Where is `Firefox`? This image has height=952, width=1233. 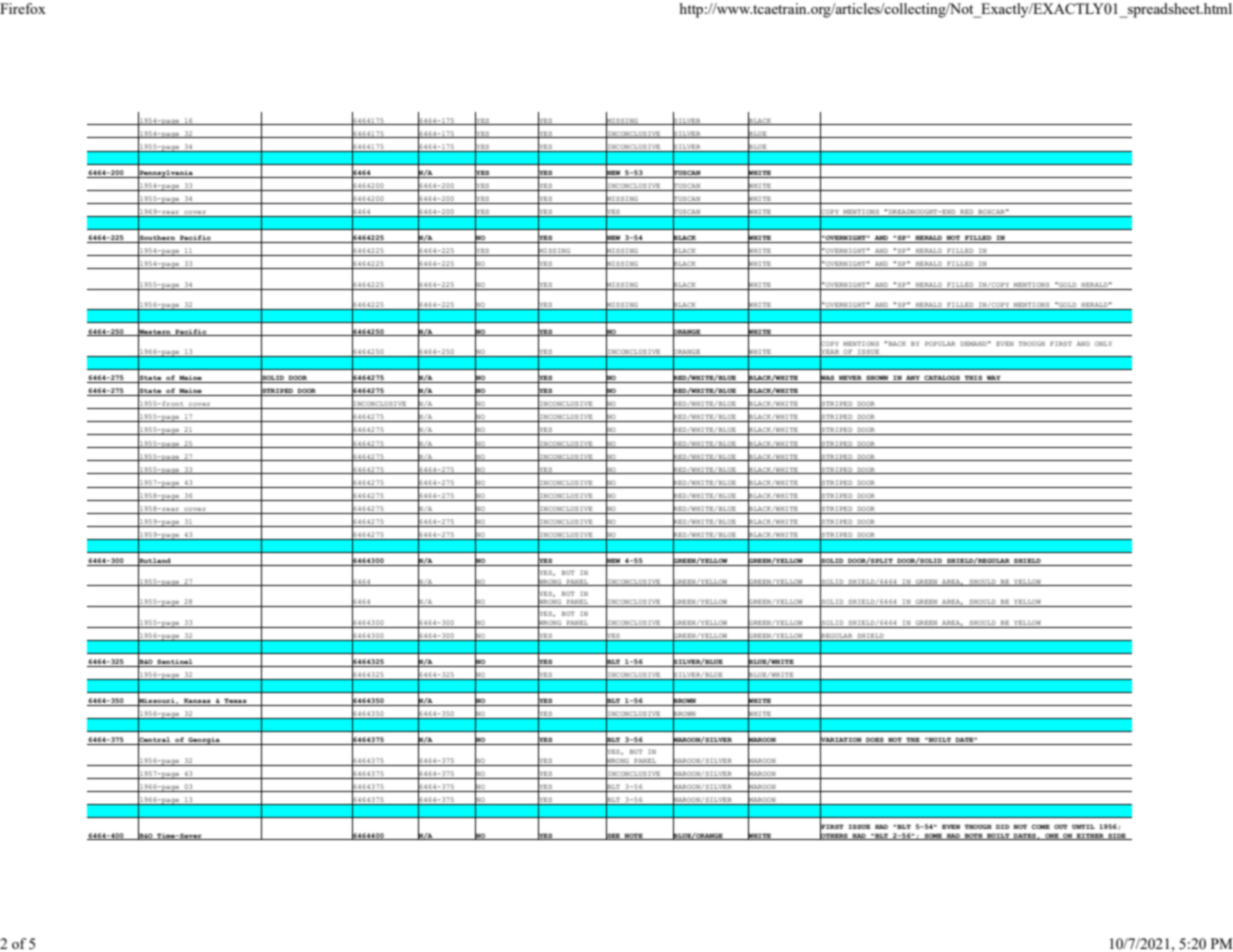
Firefox is located at coordinates (23, 8).
